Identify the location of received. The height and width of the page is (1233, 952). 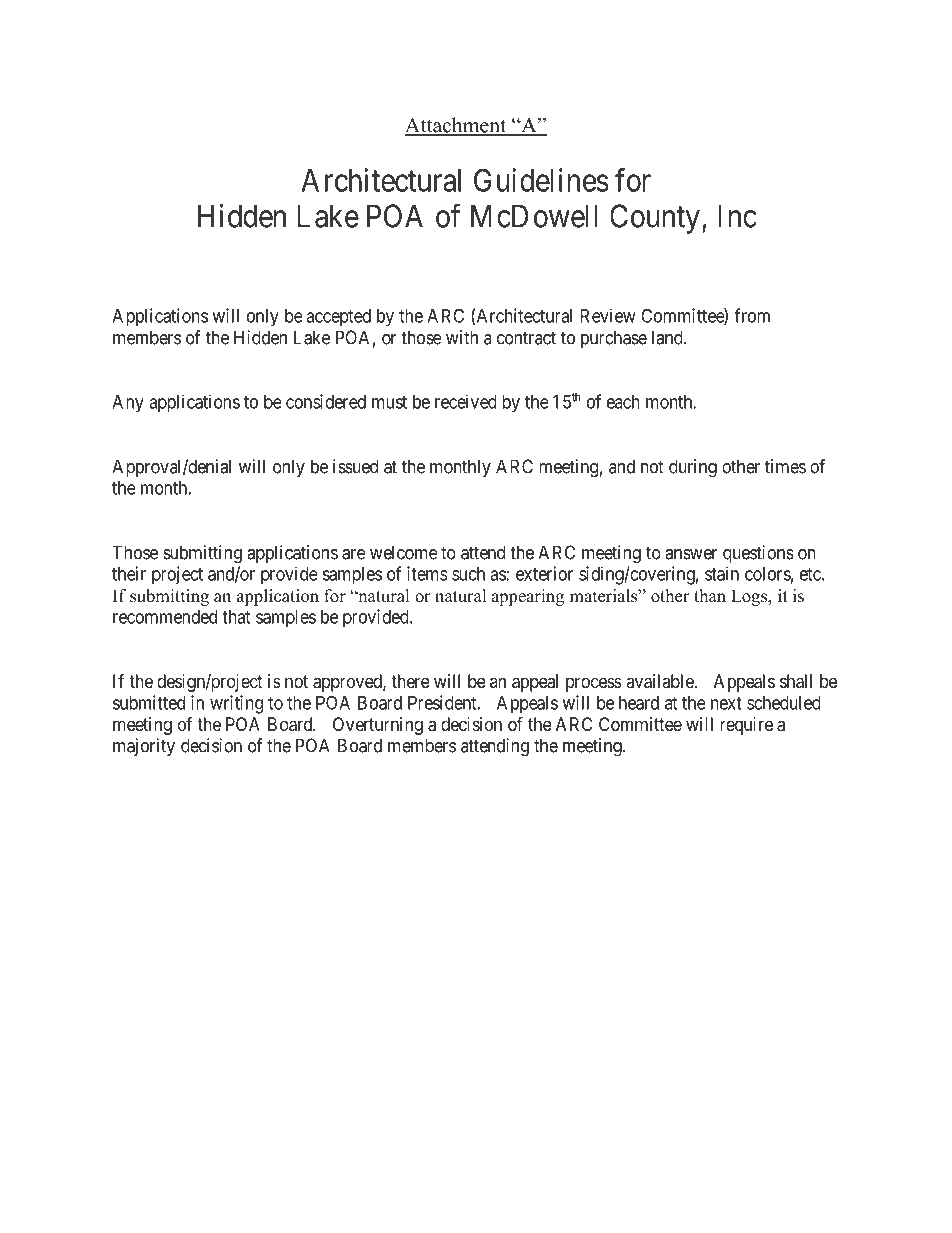
(466, 401).
